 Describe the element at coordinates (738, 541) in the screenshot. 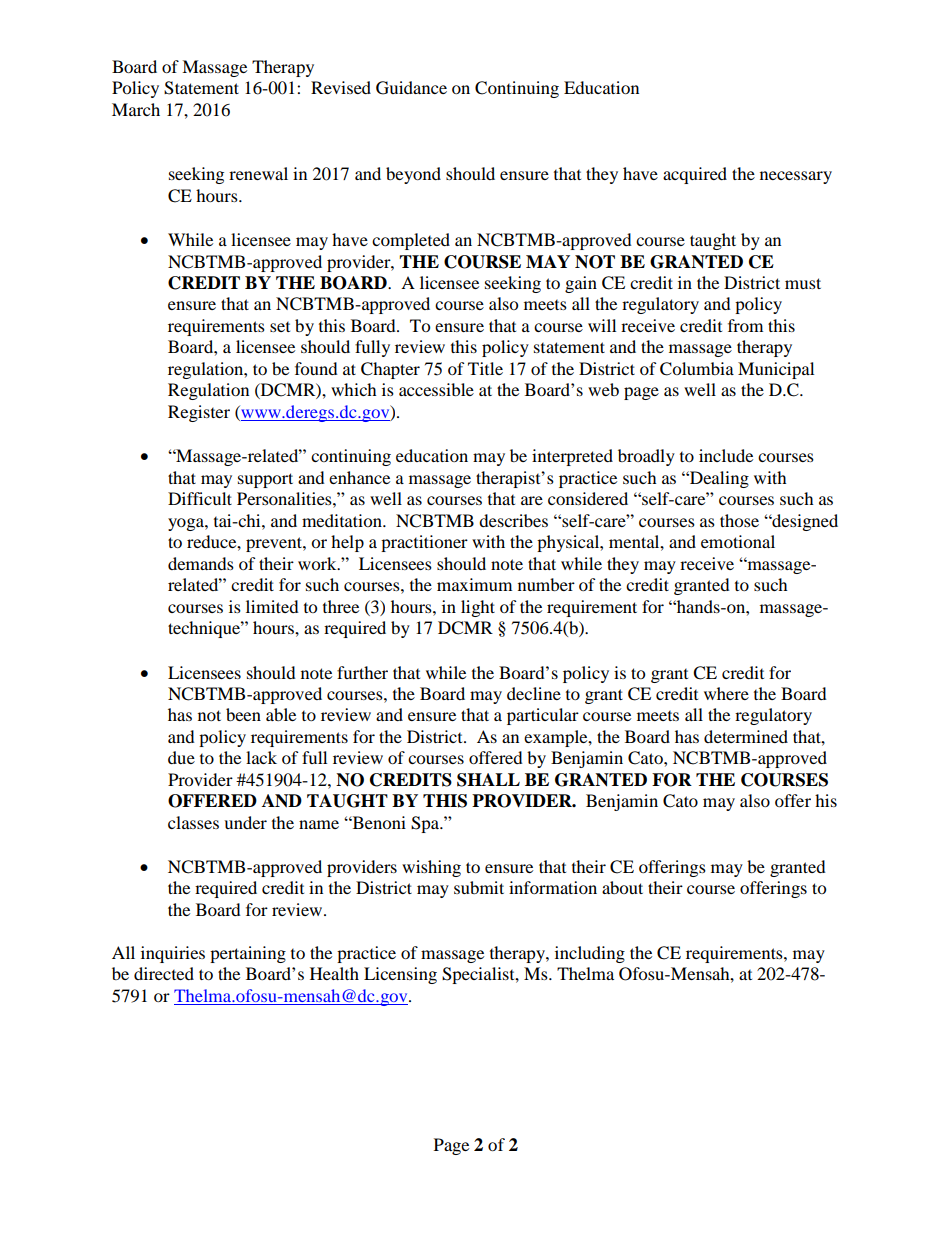

I see `emotional` at that location.
